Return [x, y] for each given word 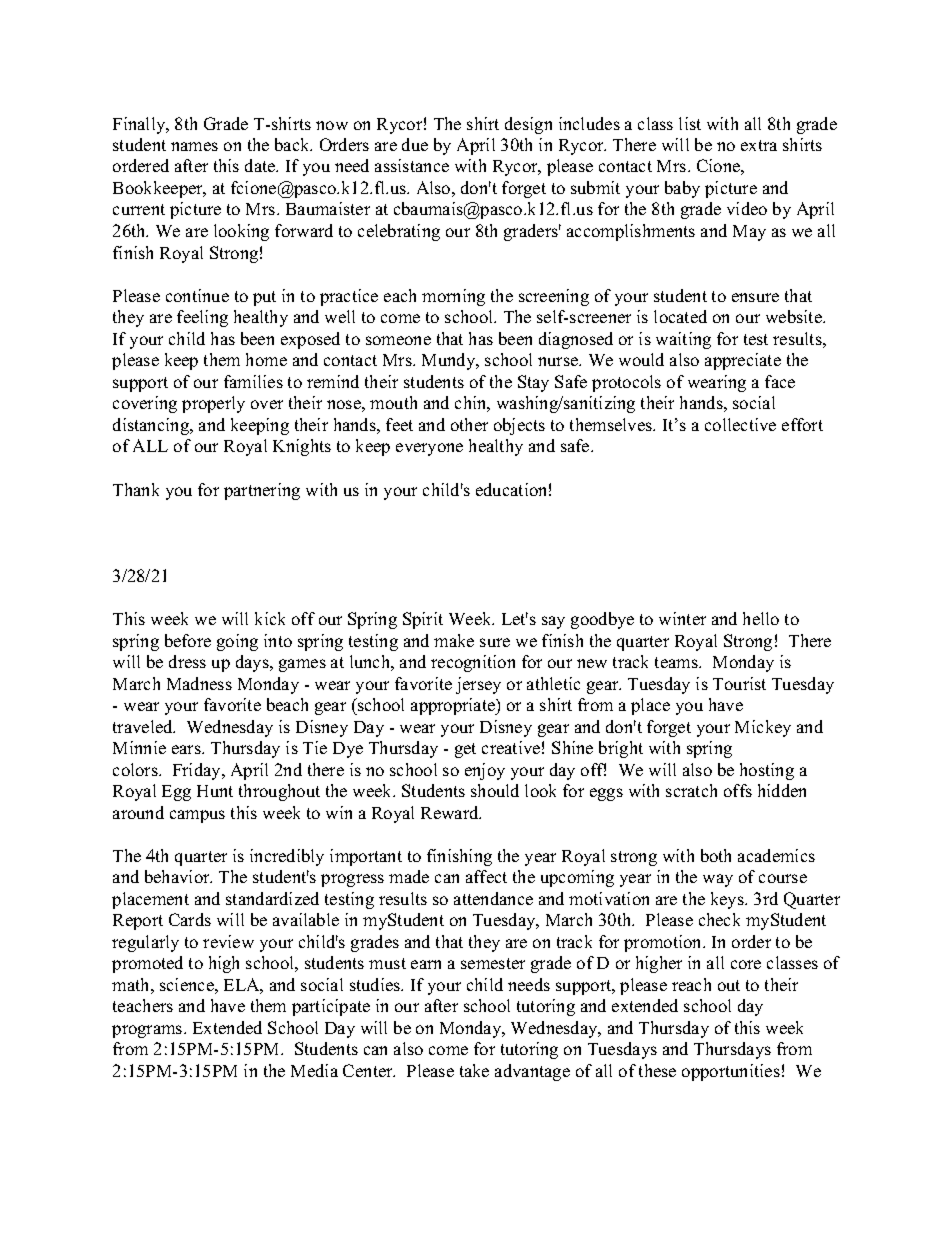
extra [759, 145]
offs [738, 790]
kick [270, 618]
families [253, 381]
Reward [451, 812]
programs [148, 1031]
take [474, 1070]
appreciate [743, 361]
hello [761, 618]
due [415, 144]
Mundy [450, 361]
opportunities [731, 1072]
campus [197, 816]
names [194, 146]
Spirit [423, 620]
